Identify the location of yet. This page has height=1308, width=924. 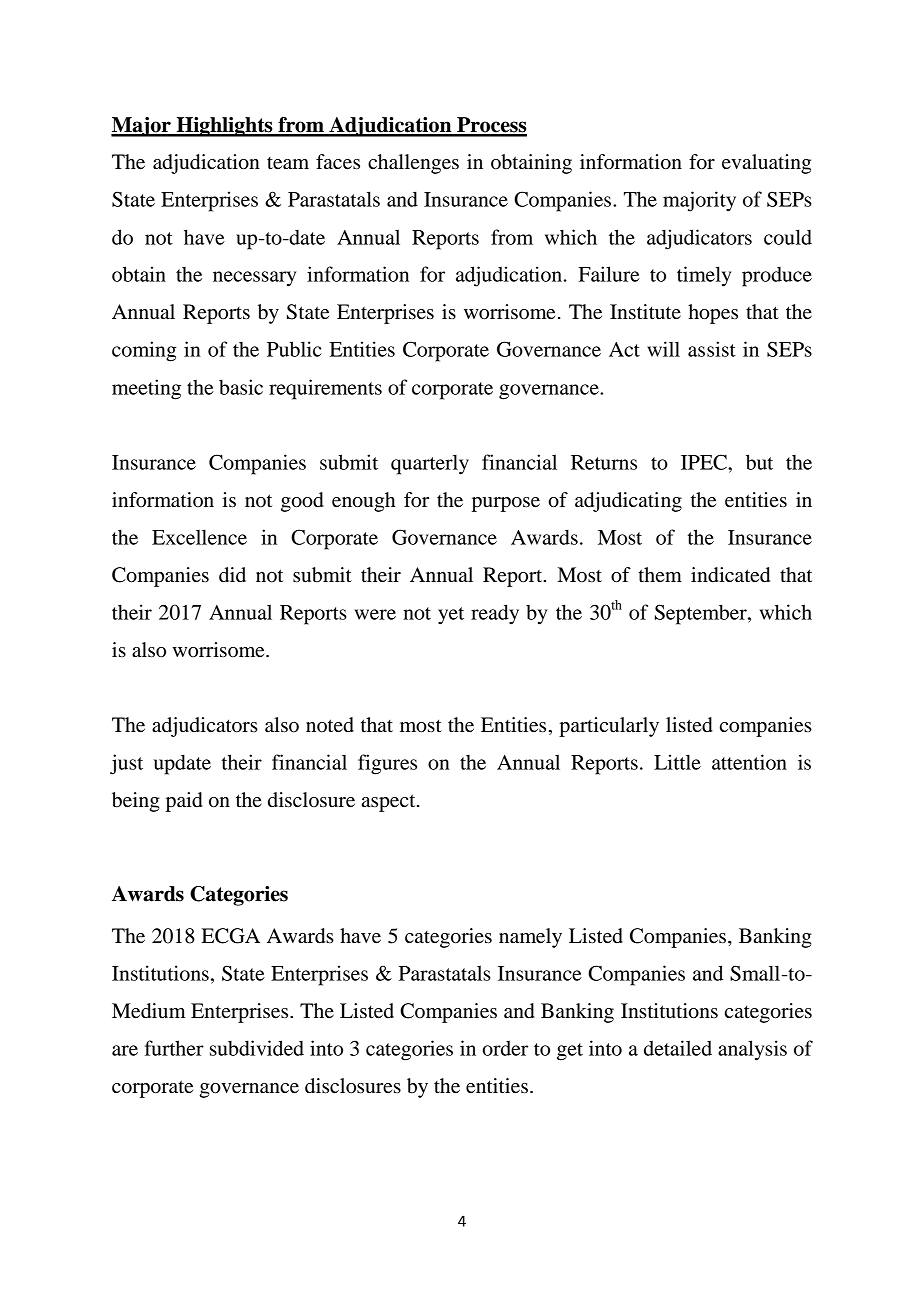
(451, 616).
